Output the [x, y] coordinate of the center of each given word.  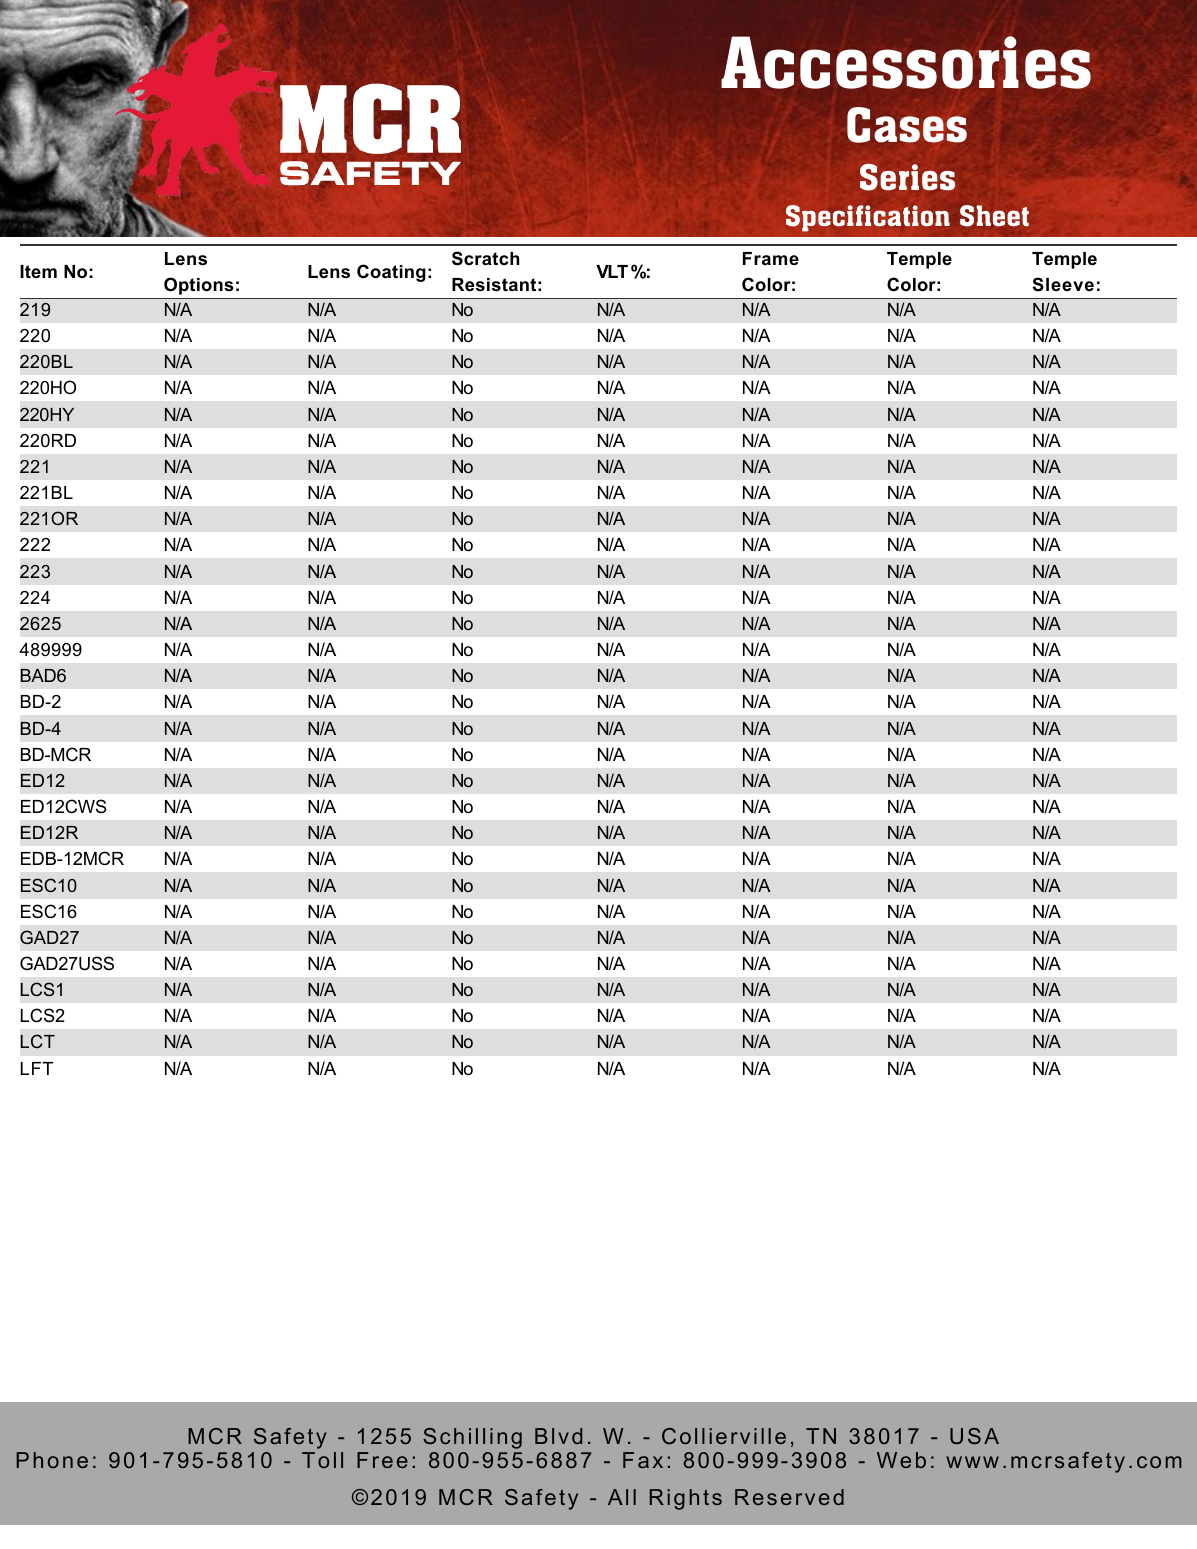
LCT [38, 1041]
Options [198, 286]
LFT [37, 1068]
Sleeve [1063, 284]
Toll [322, 1460]
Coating [391, 273]
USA [974, 1436]
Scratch [486, 258]
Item [38, 271]
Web [901, 1460]
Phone [52, 1460]
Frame [771, 258]
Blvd [558, 1436]
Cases [907, 125]
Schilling [472, 1438]
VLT [612, 271]
